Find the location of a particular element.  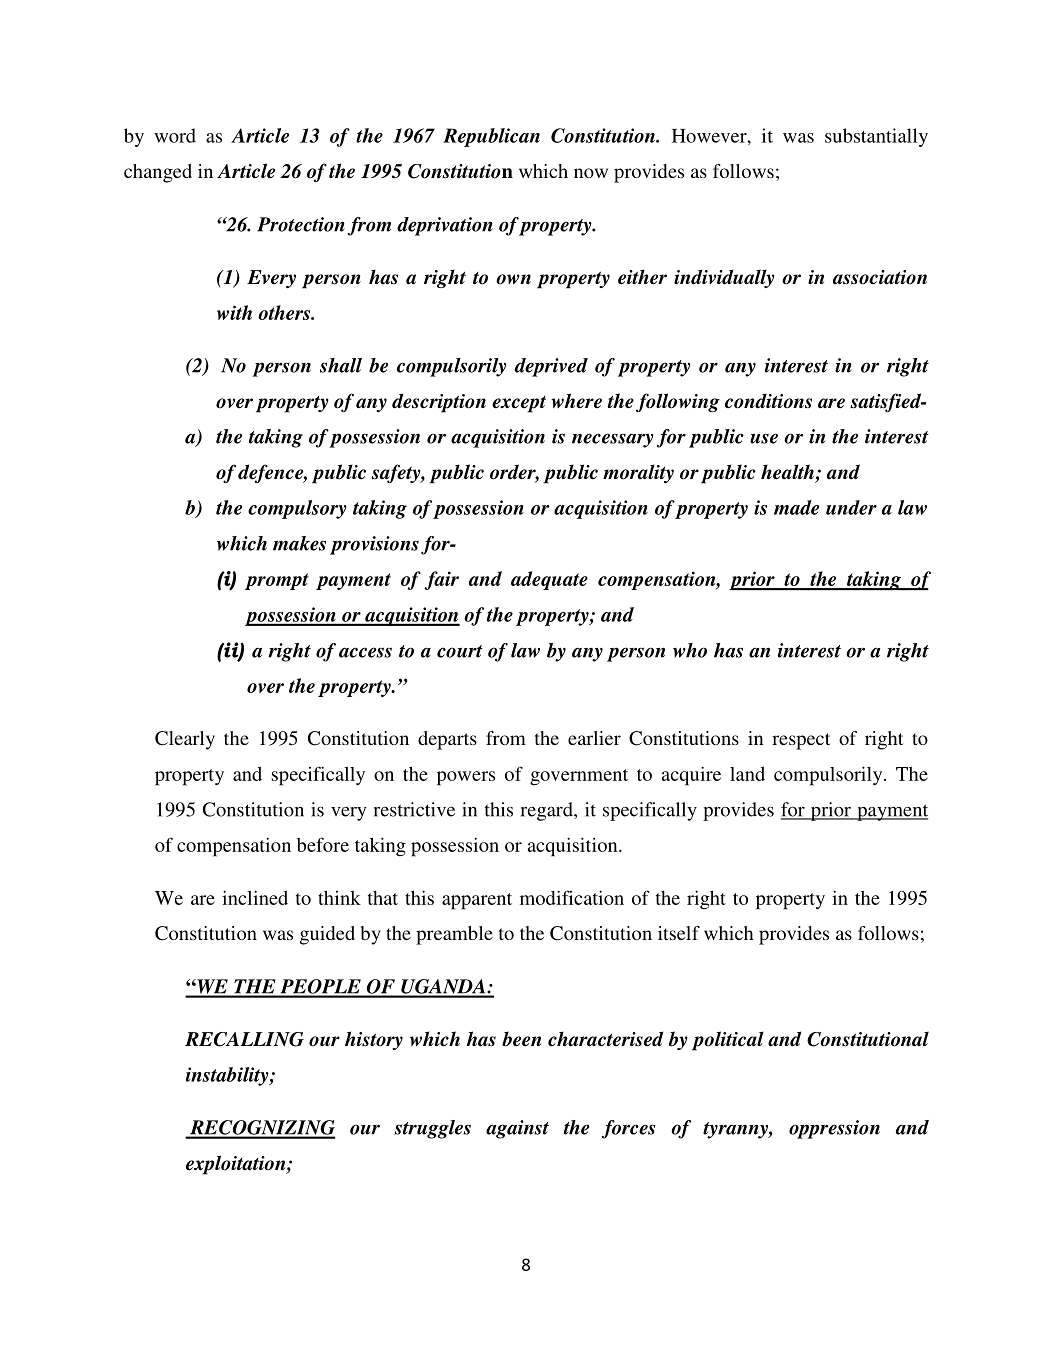

now is located at coordinates (591, 173).
